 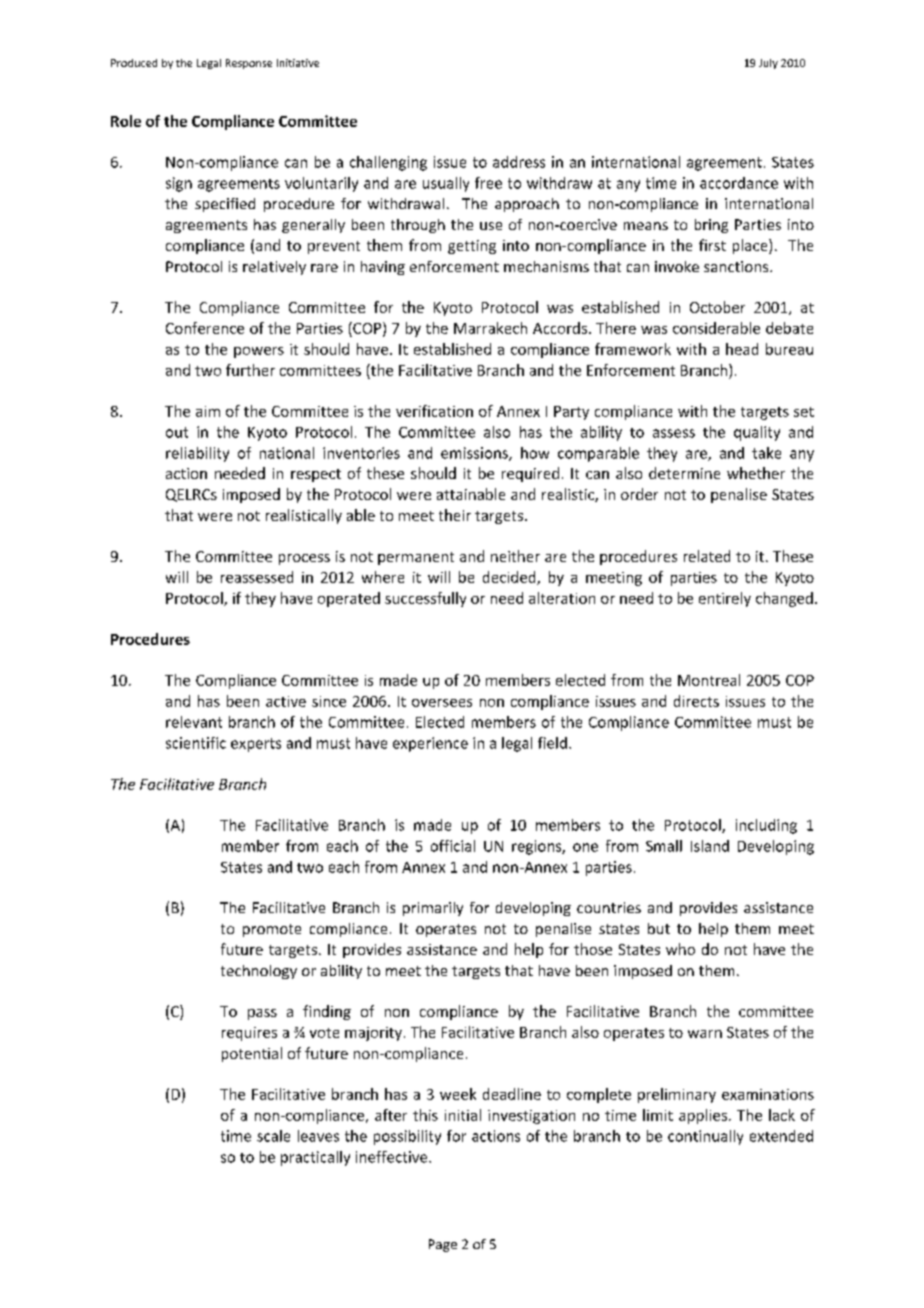 I want to click on scale, so click(x=273, y=1136).
